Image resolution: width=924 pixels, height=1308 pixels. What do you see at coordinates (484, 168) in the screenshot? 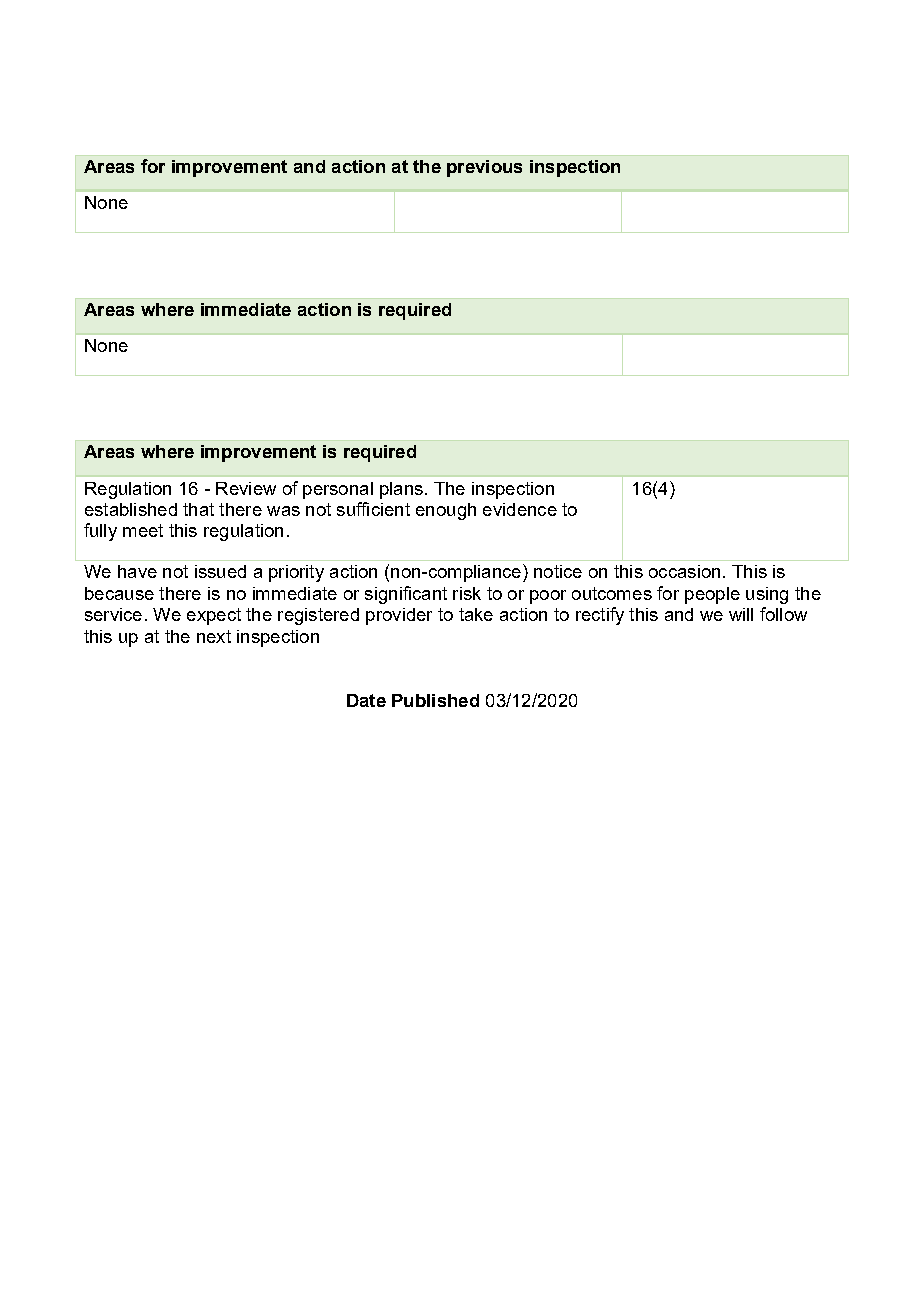
I see `previous` at bounding box center [484, 168].
